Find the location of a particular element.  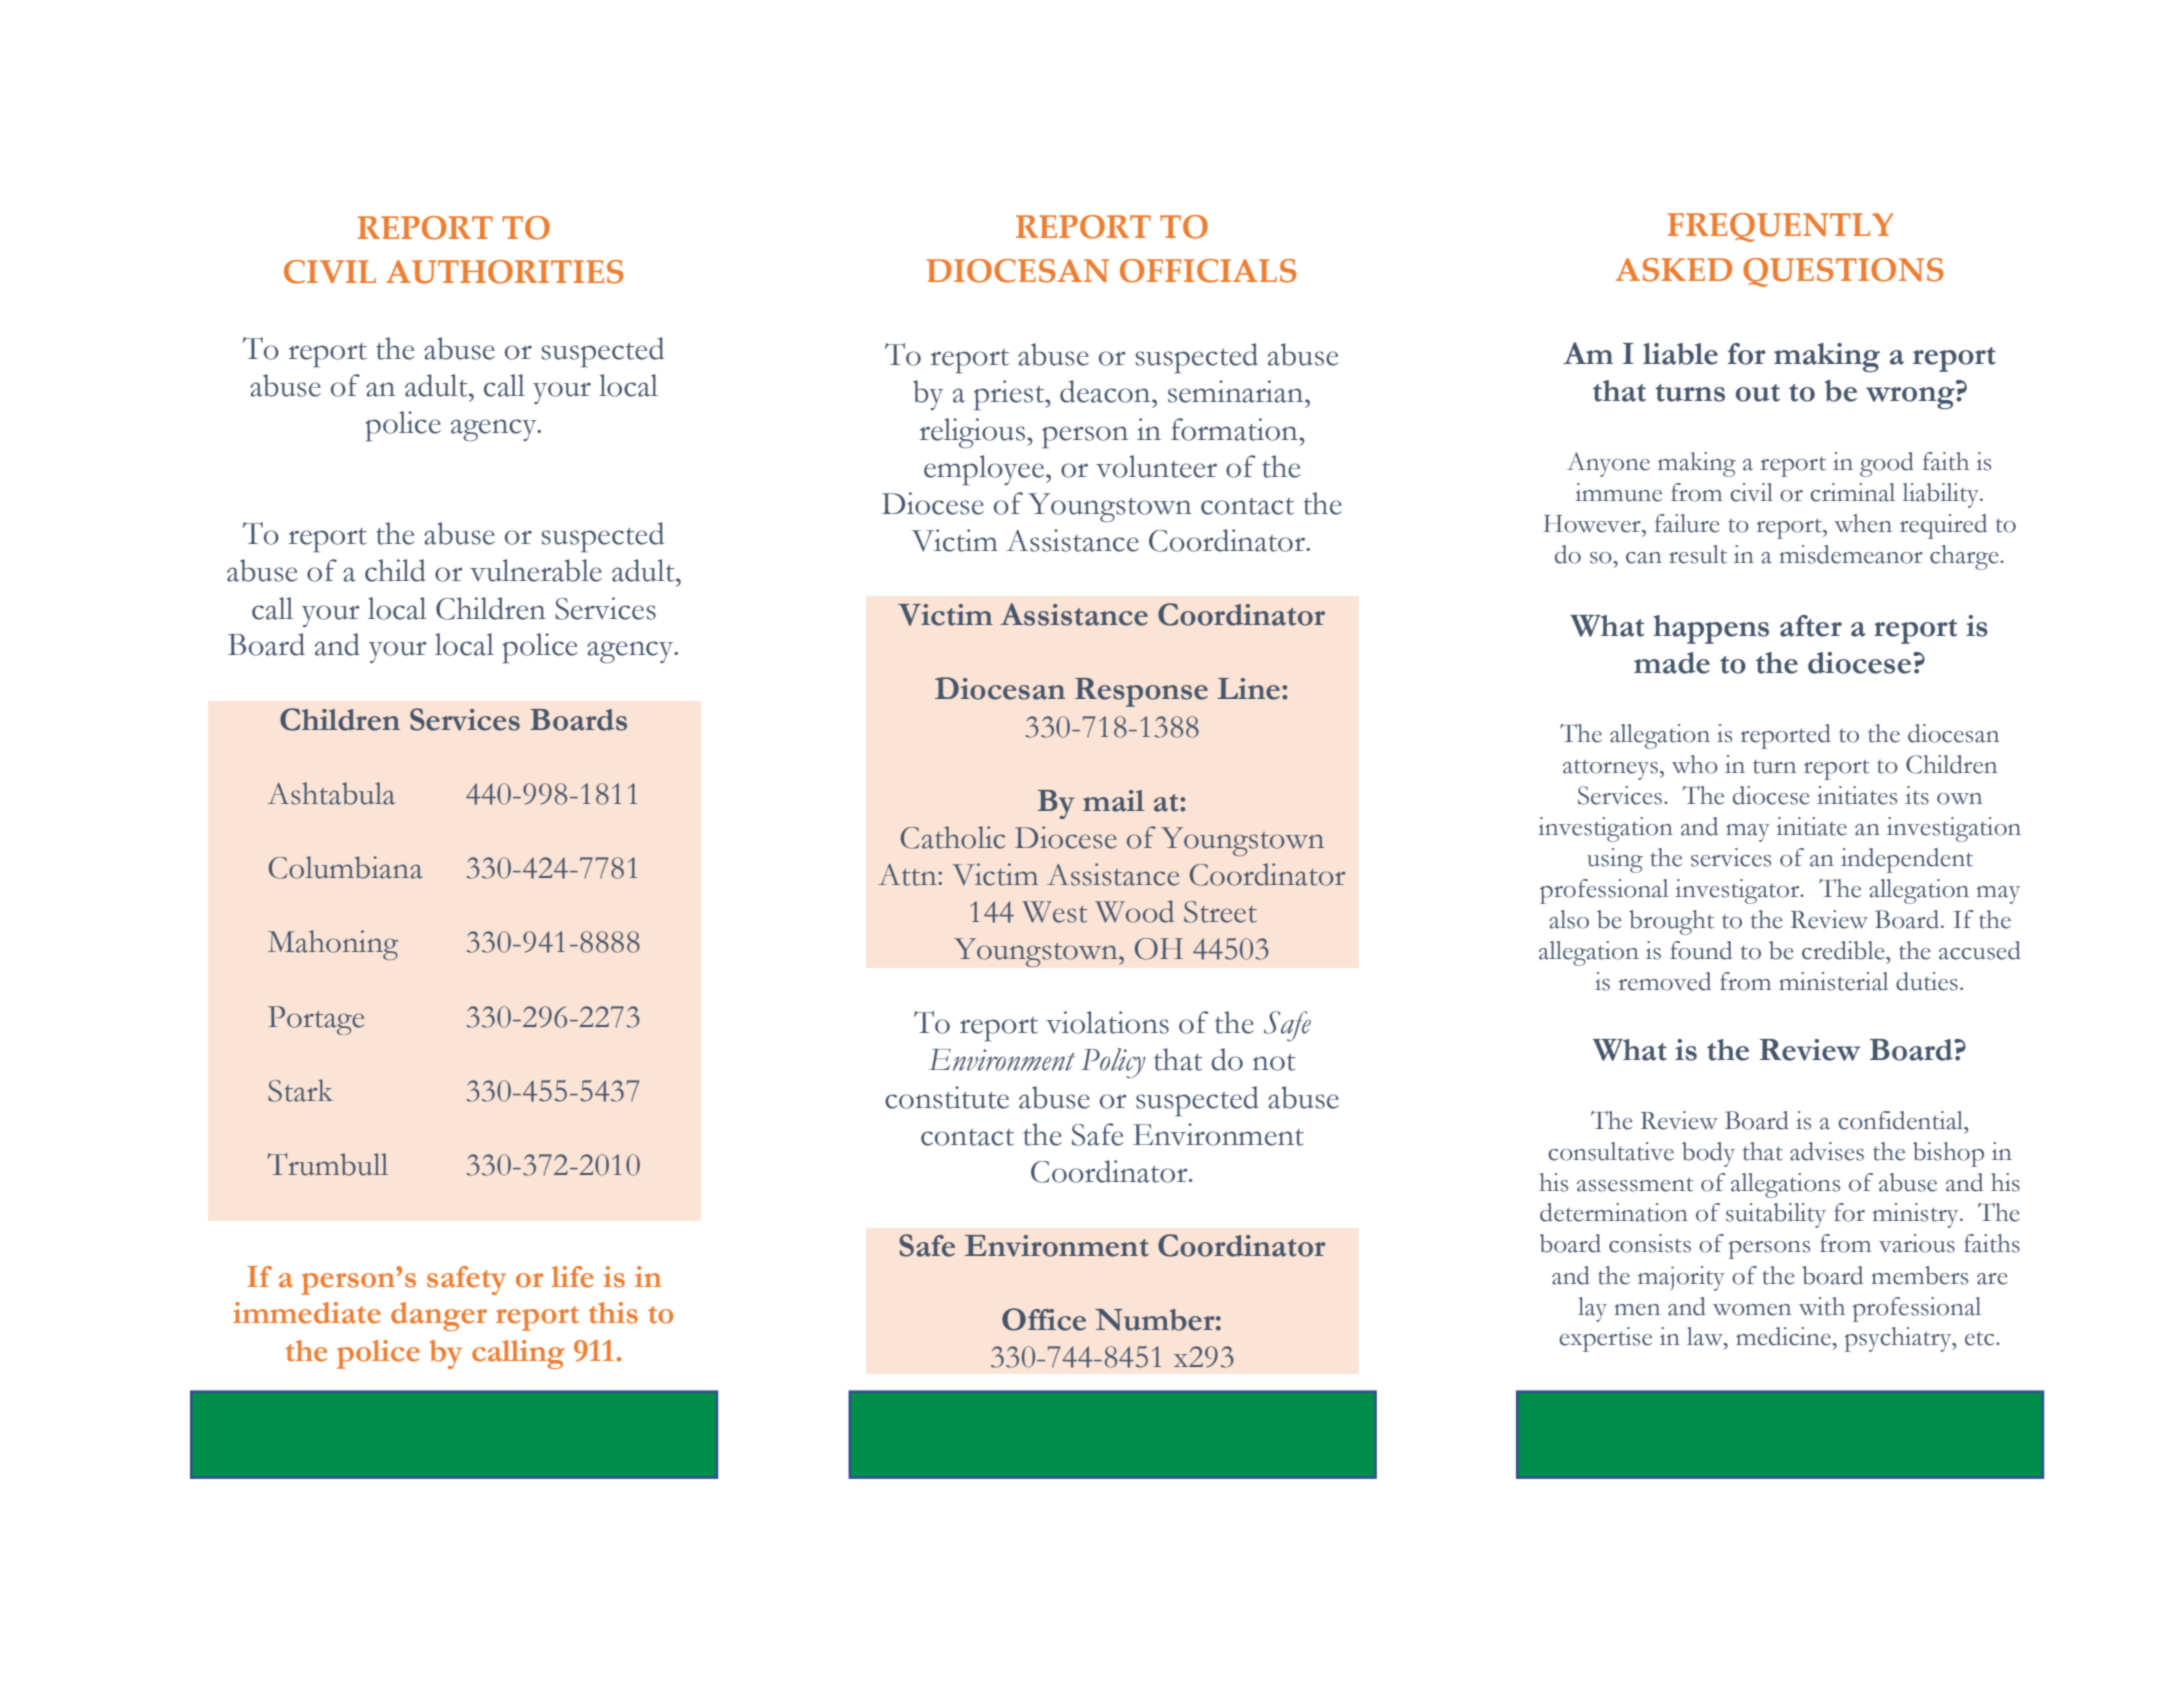

after is located at coordinates (1811, 626).
